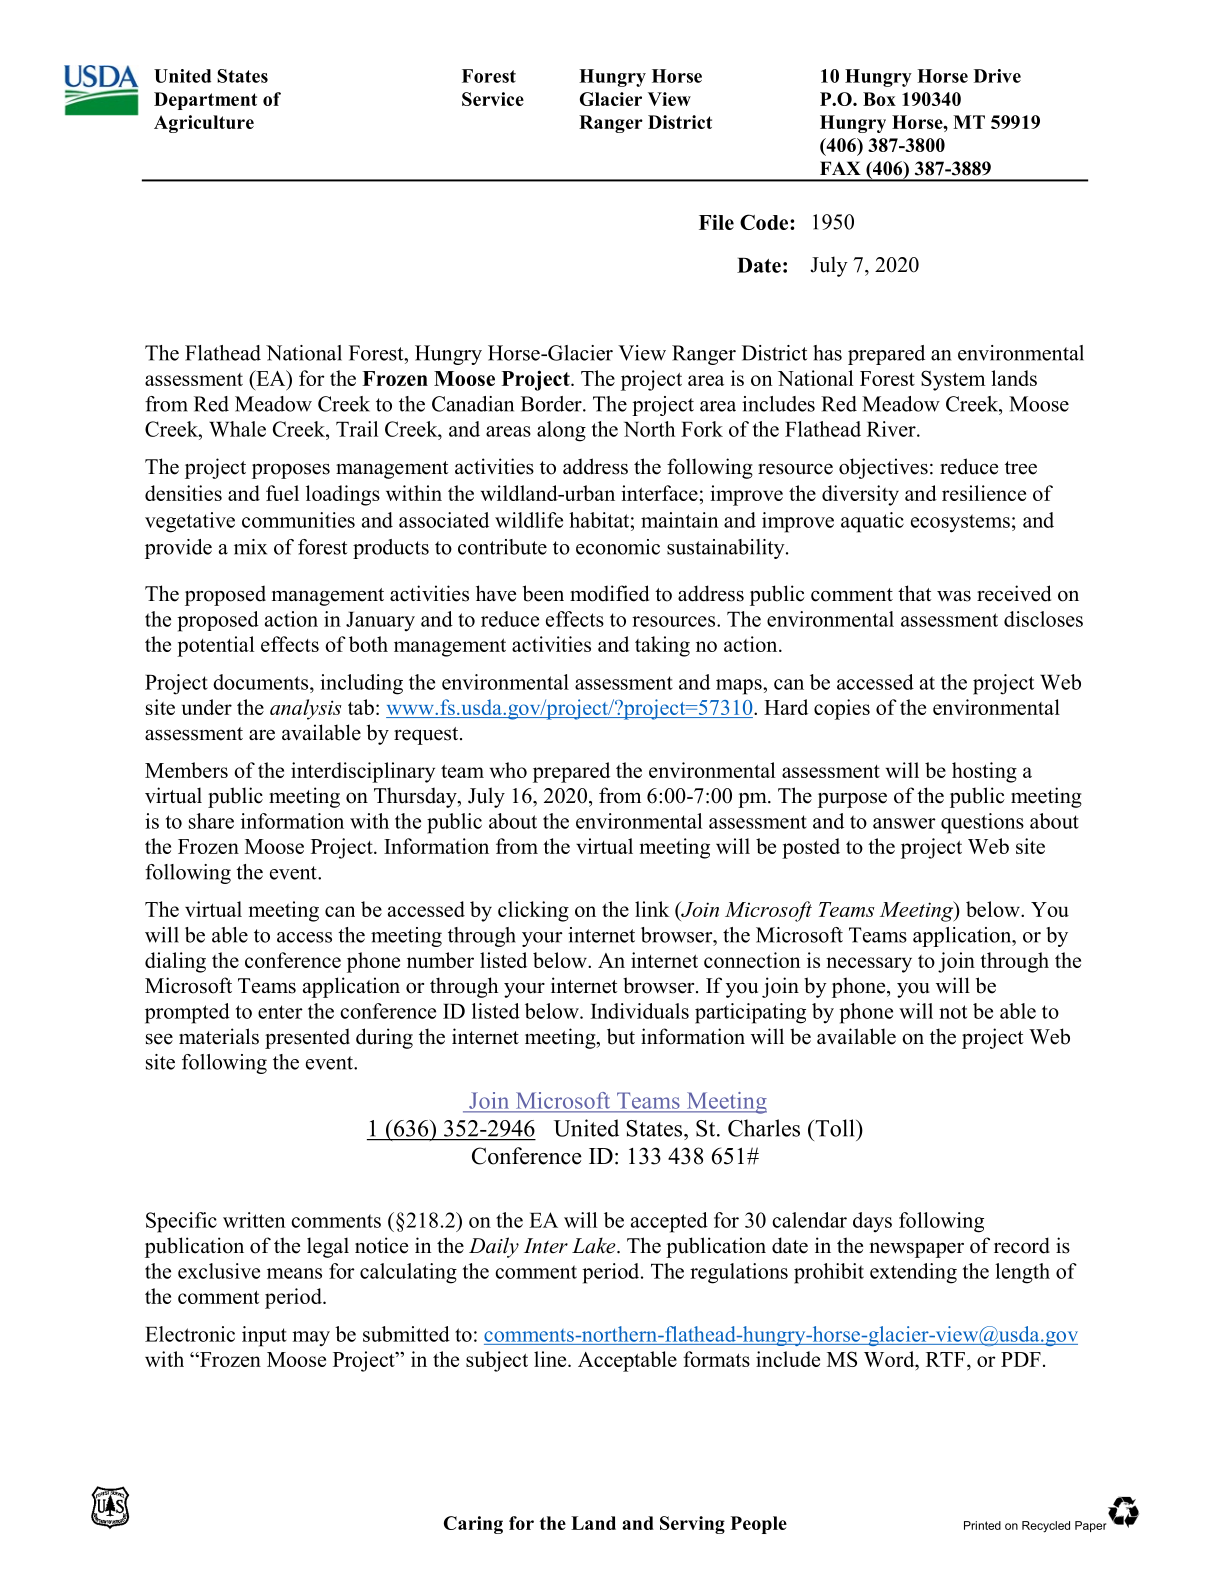 The image size is (1230, 1592). What do you see at coordinates (669, 1222) in the document?
I see `accepted` at bounding box center [669, 1222].
